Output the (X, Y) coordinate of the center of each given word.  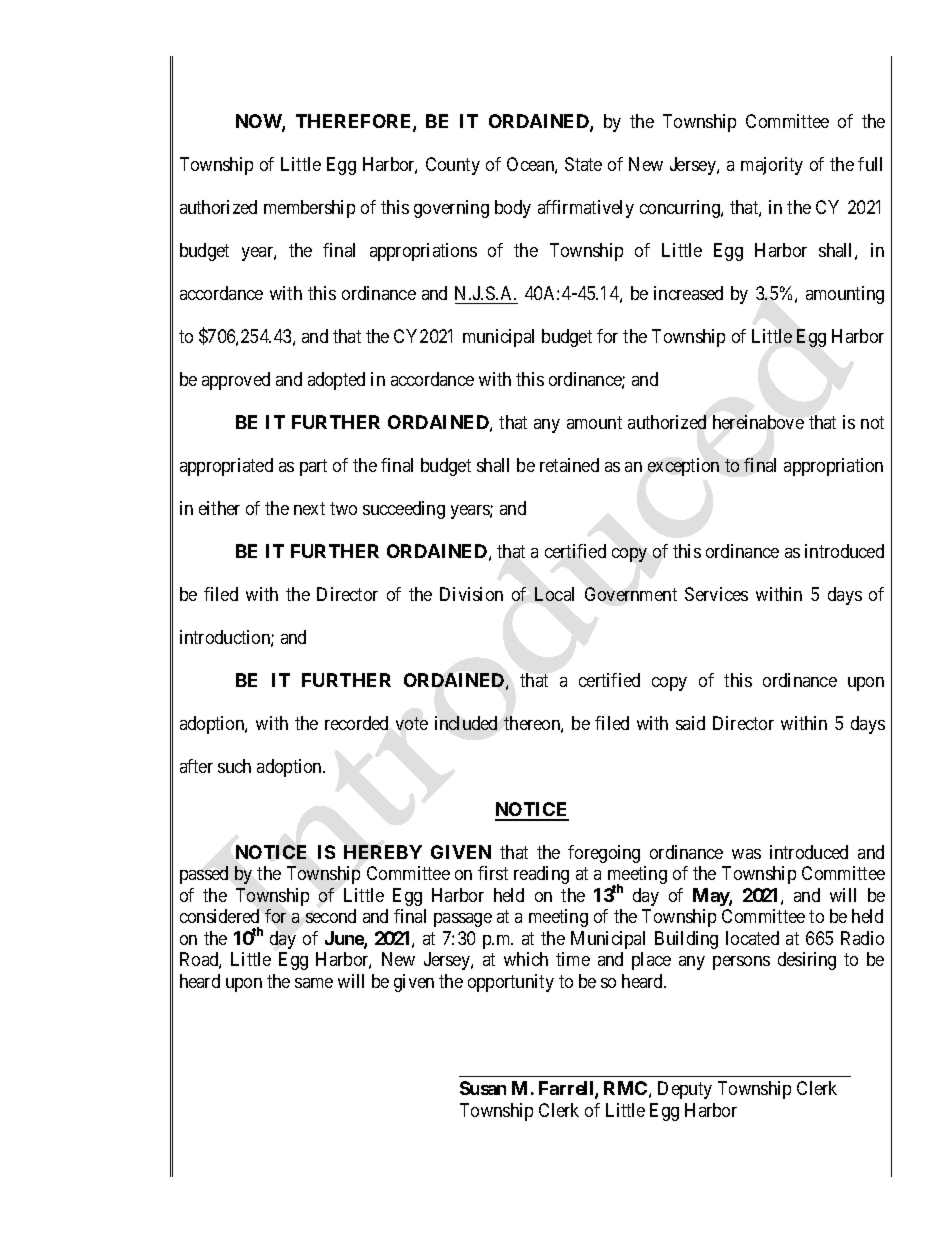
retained (569, 465)
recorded (356, 723)
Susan (483, 1088)
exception (683, 467)
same (314, 983)
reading (541, 875)
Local (554, 594)
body (513, 209)
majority (772, 166)
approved (236, 381)
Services (716, 594)
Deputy (685, 1090)
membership (309, 209)
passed (204, 875)
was (746, 854)
